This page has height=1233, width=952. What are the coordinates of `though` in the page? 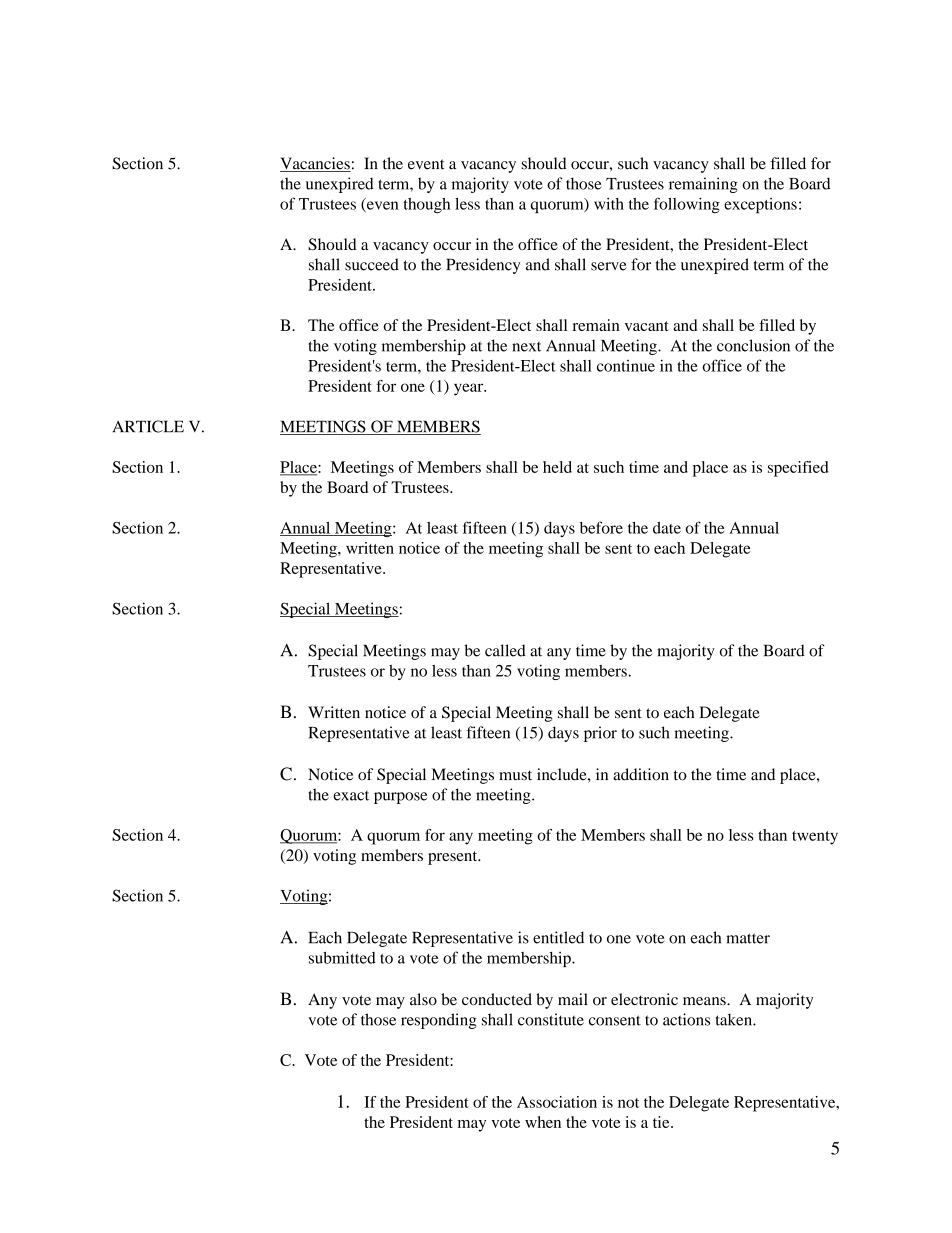 It's located at (426, 205).
